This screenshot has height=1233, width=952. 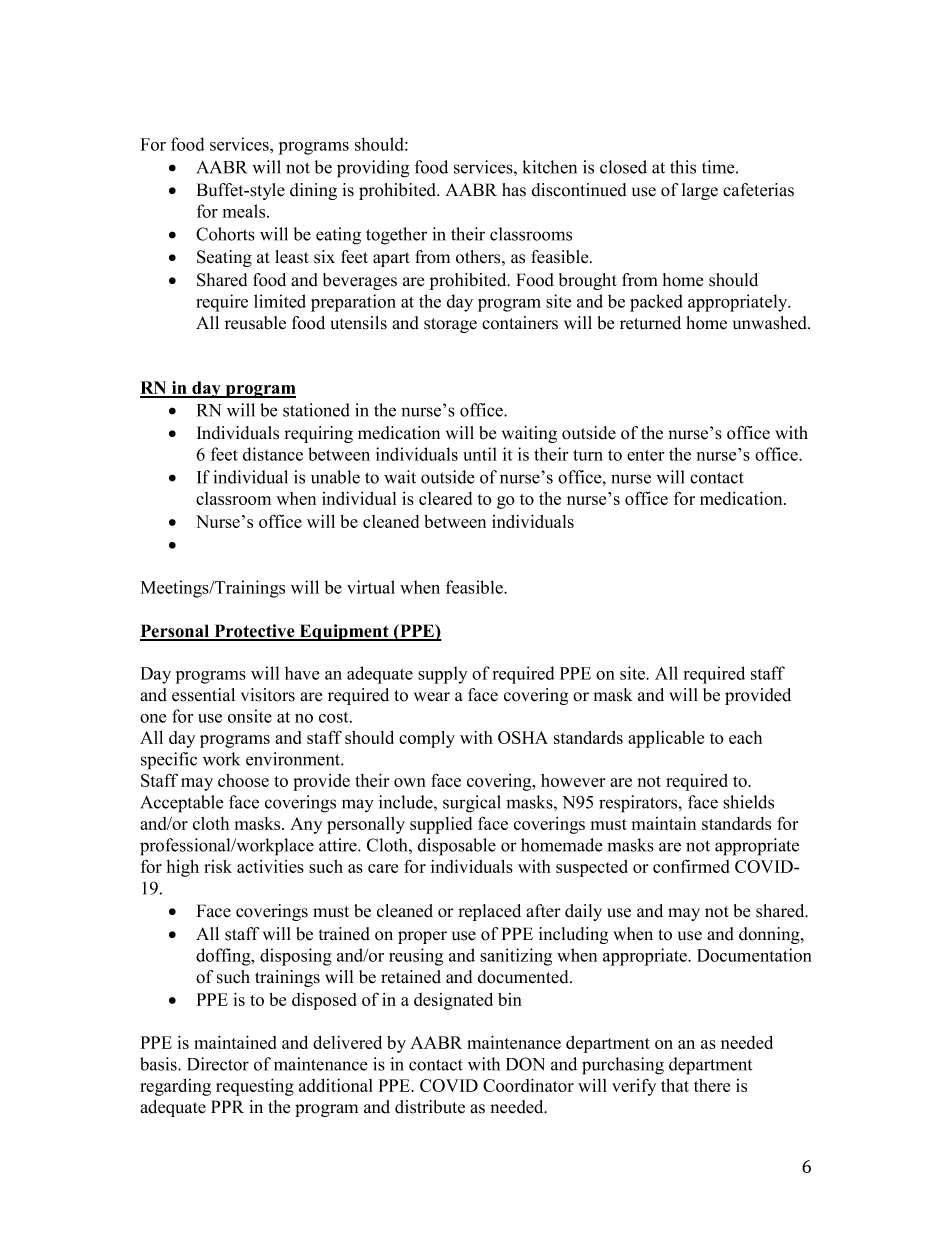 I want to click on large, so click(x=700, y=191).
